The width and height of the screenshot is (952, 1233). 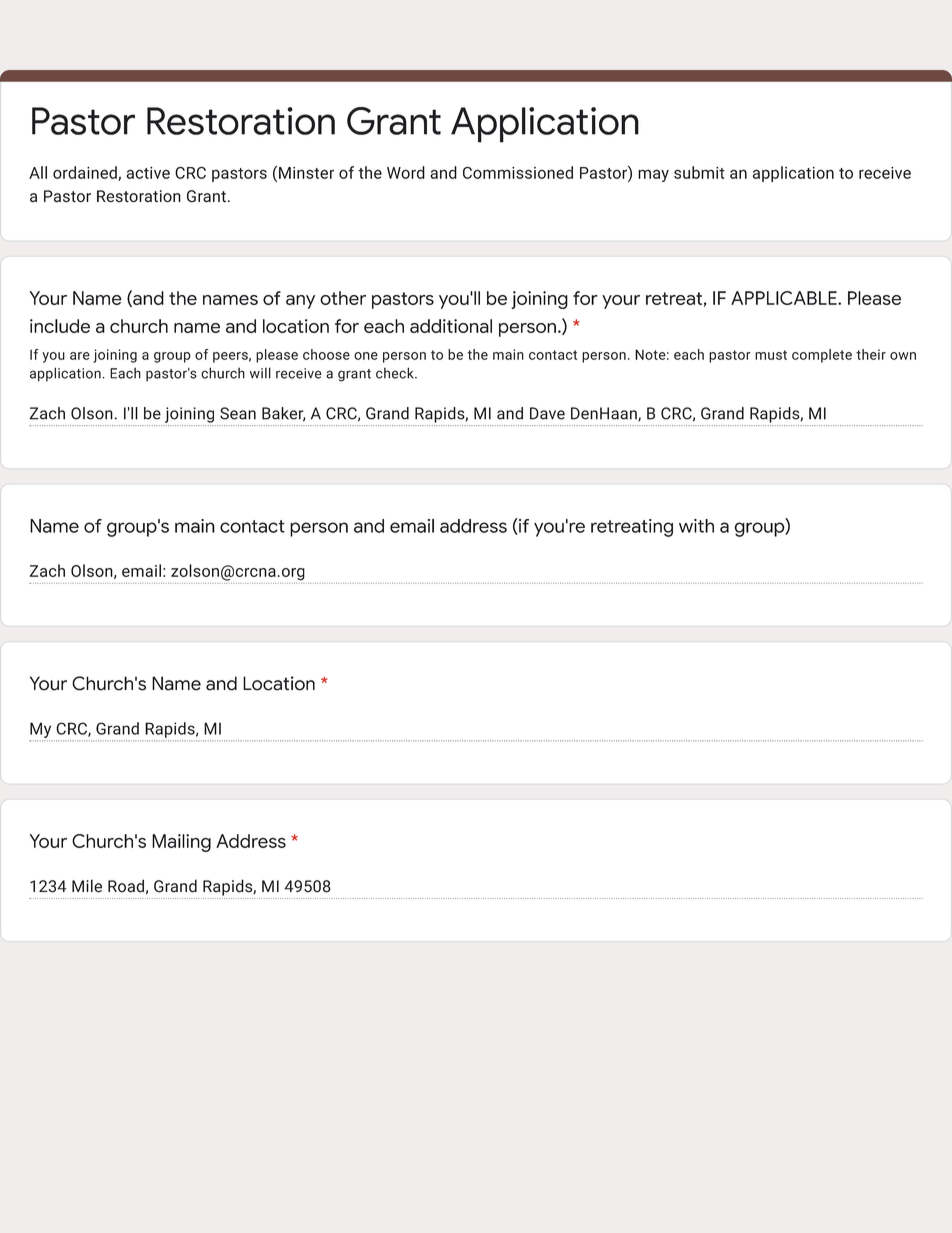 I want to click on own, so click(x=903, y=356).
